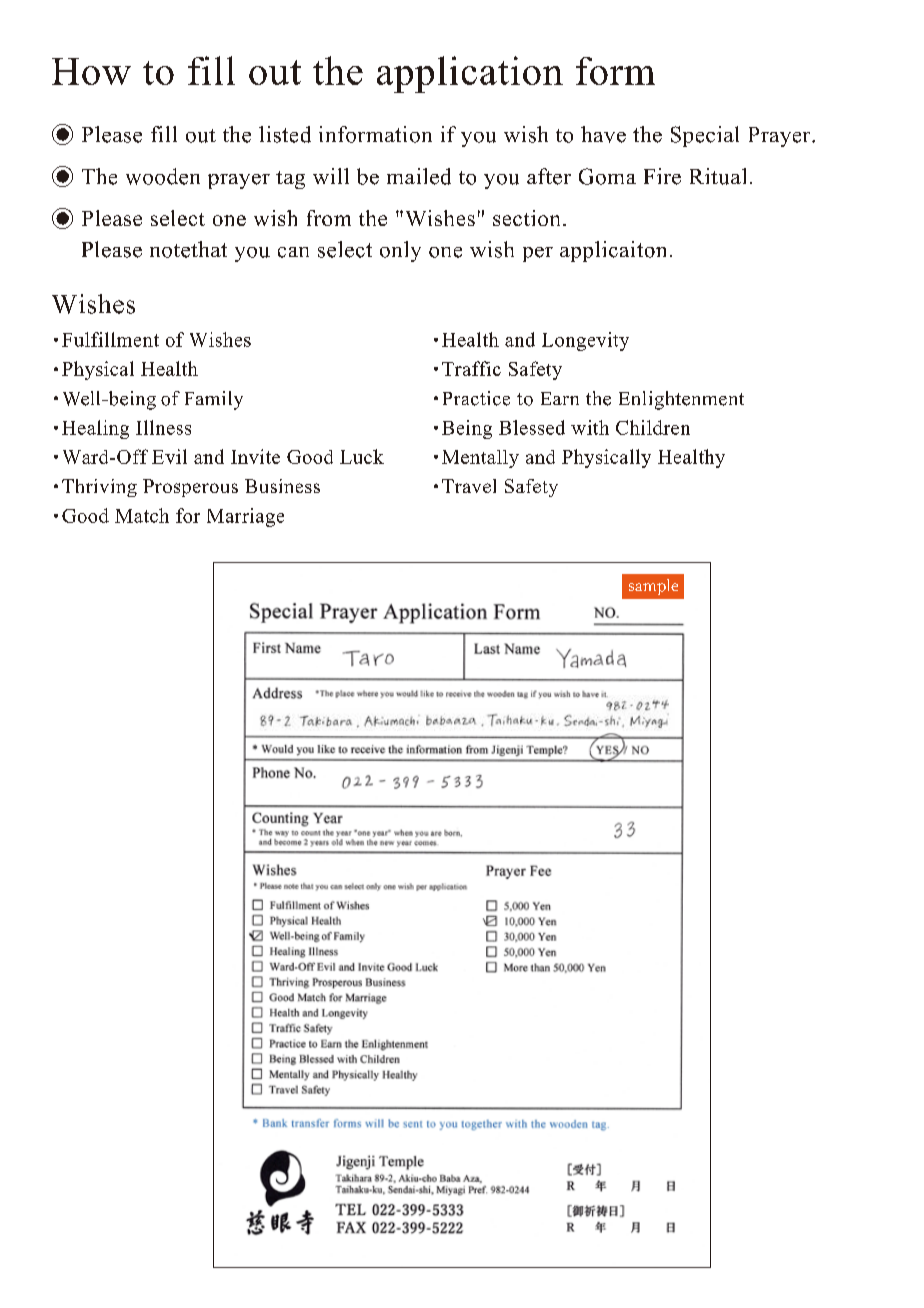 The image size is (924, 1308). Describe the element at coordinates (662, 176) in the screenshot. I see `Fire` at that location.
